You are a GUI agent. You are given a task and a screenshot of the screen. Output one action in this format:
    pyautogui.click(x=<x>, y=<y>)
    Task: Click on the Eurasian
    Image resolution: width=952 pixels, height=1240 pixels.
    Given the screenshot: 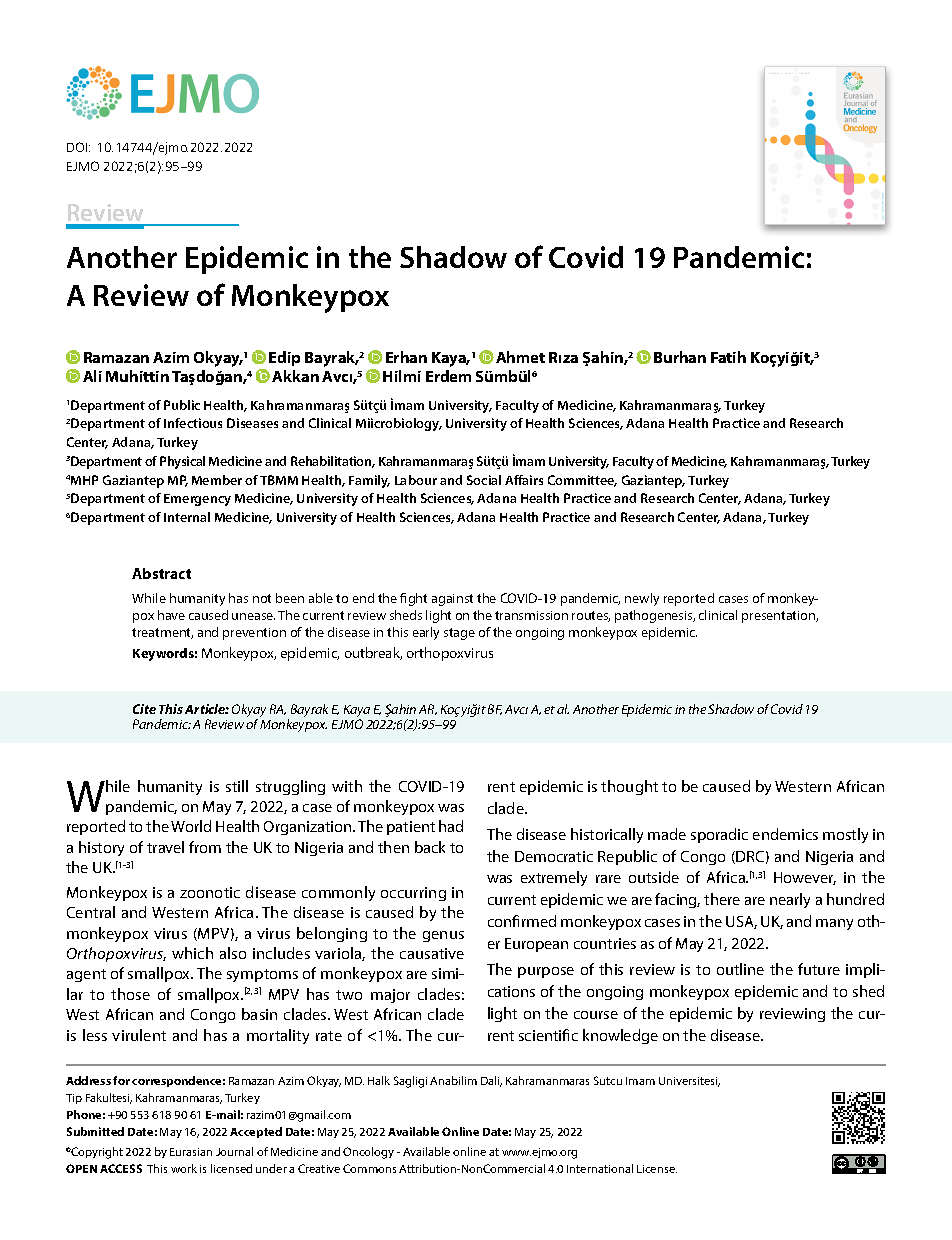 What is the action you would take?
    pyautogui.click(x=191, y=1152)
